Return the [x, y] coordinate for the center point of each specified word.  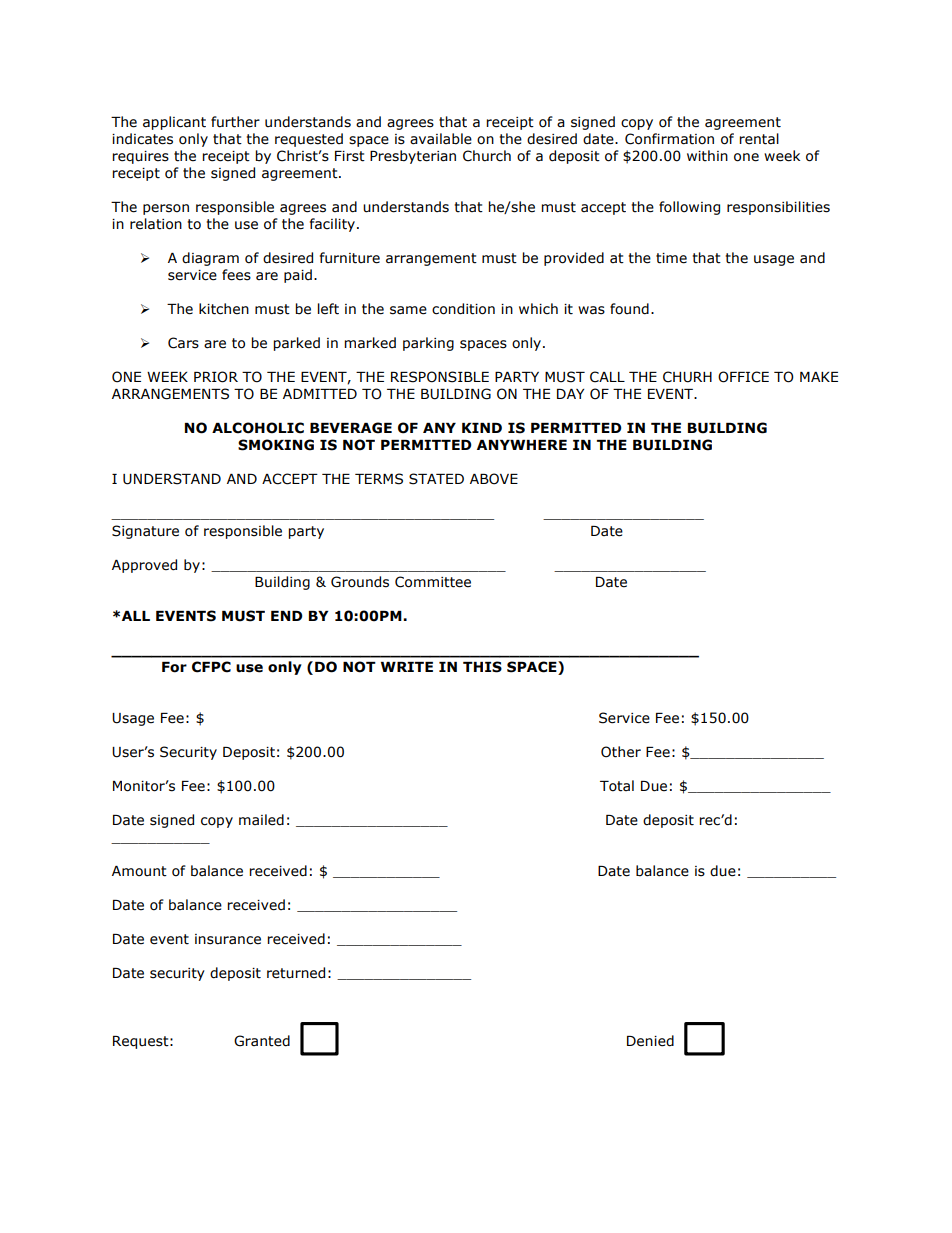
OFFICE [743, 377]
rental [759, 139]
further [235, 122]
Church [487, 156]
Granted [262, 1041]
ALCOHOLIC [258, 428]
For [174, 667]
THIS [482, 667]
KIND [482, 428]
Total [617, 786]
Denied [650, 1041]
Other [621, 752]
